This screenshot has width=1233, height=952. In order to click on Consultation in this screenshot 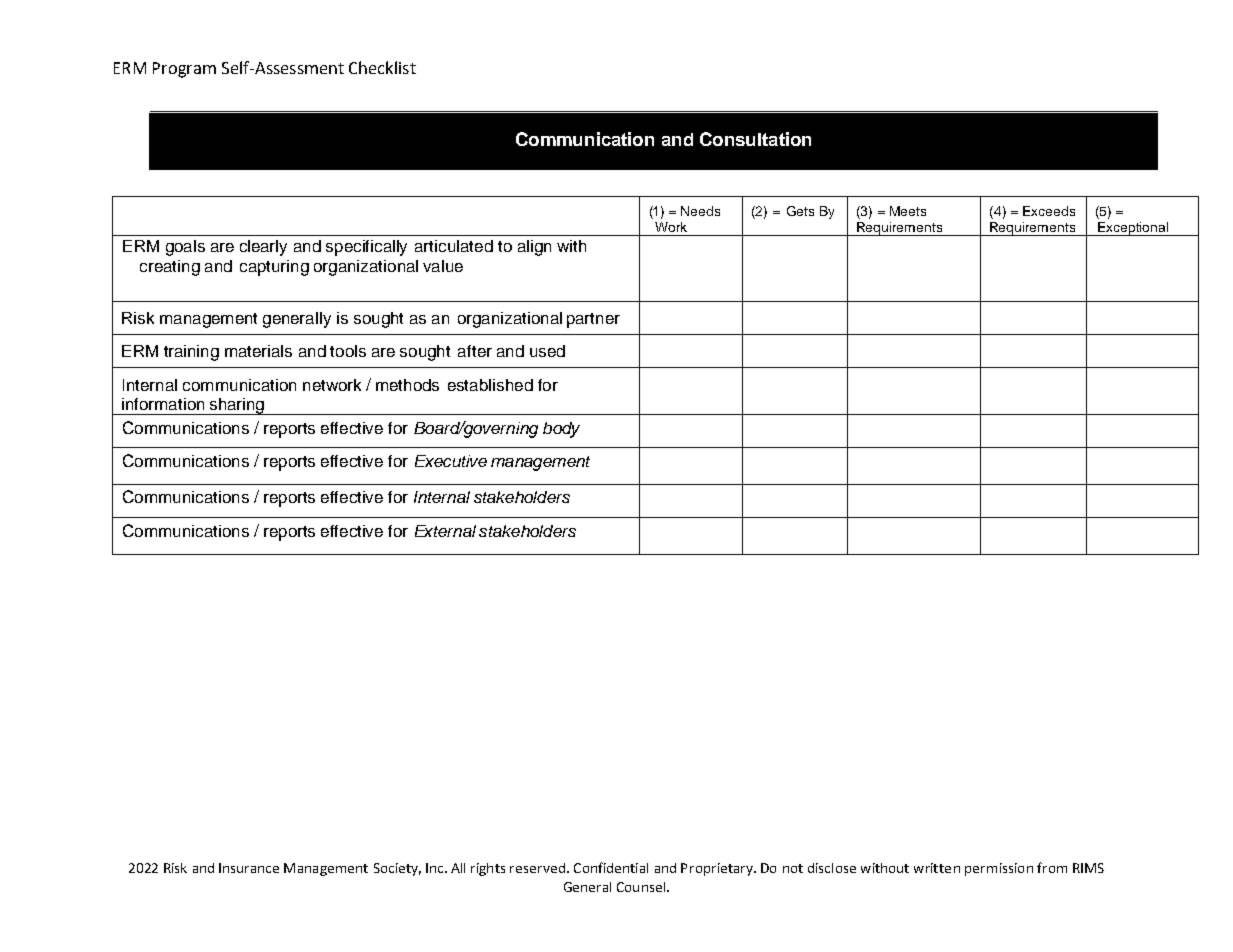, I will do `click(755, 139)`.
